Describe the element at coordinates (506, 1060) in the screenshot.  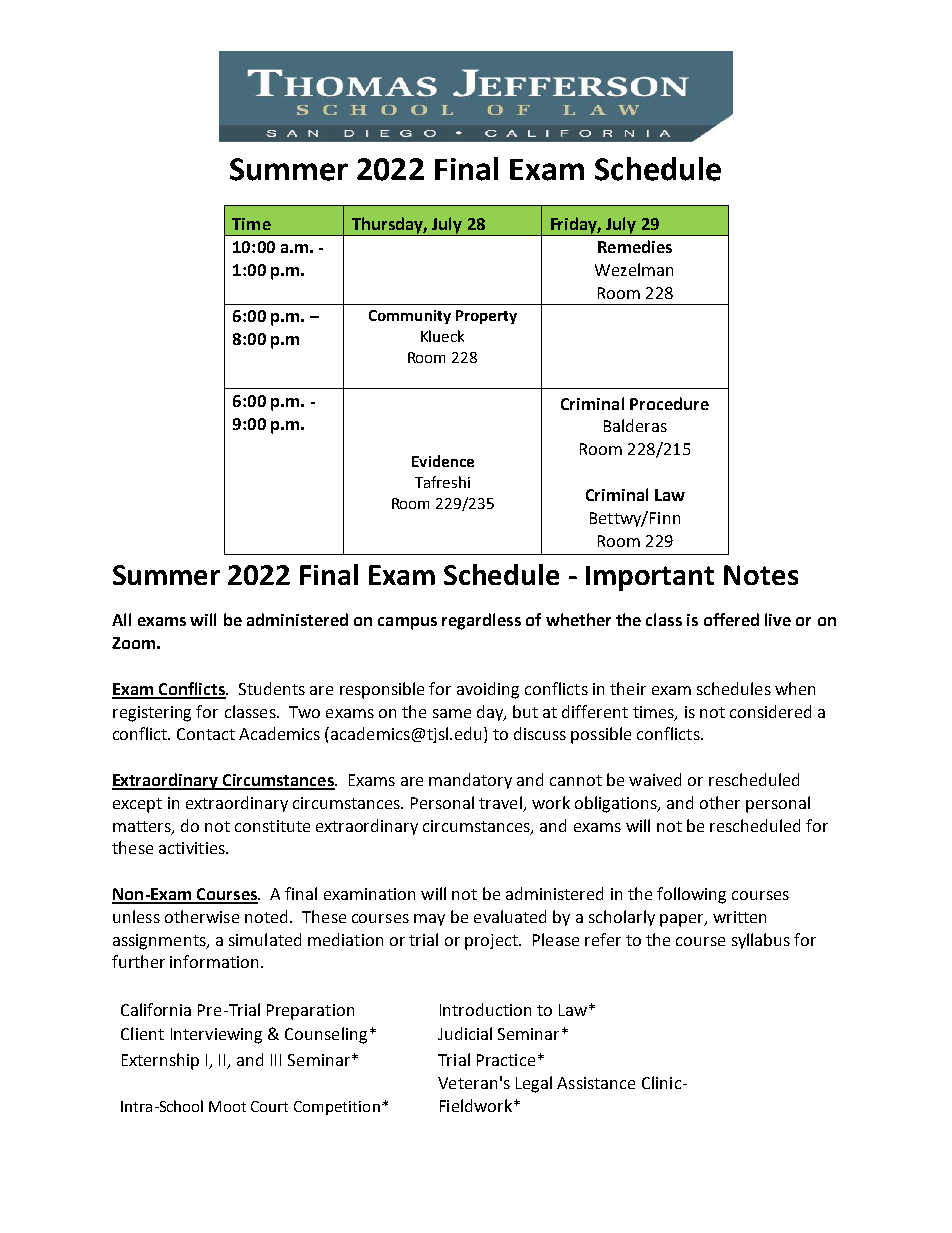
I see `Practice` at that location.
